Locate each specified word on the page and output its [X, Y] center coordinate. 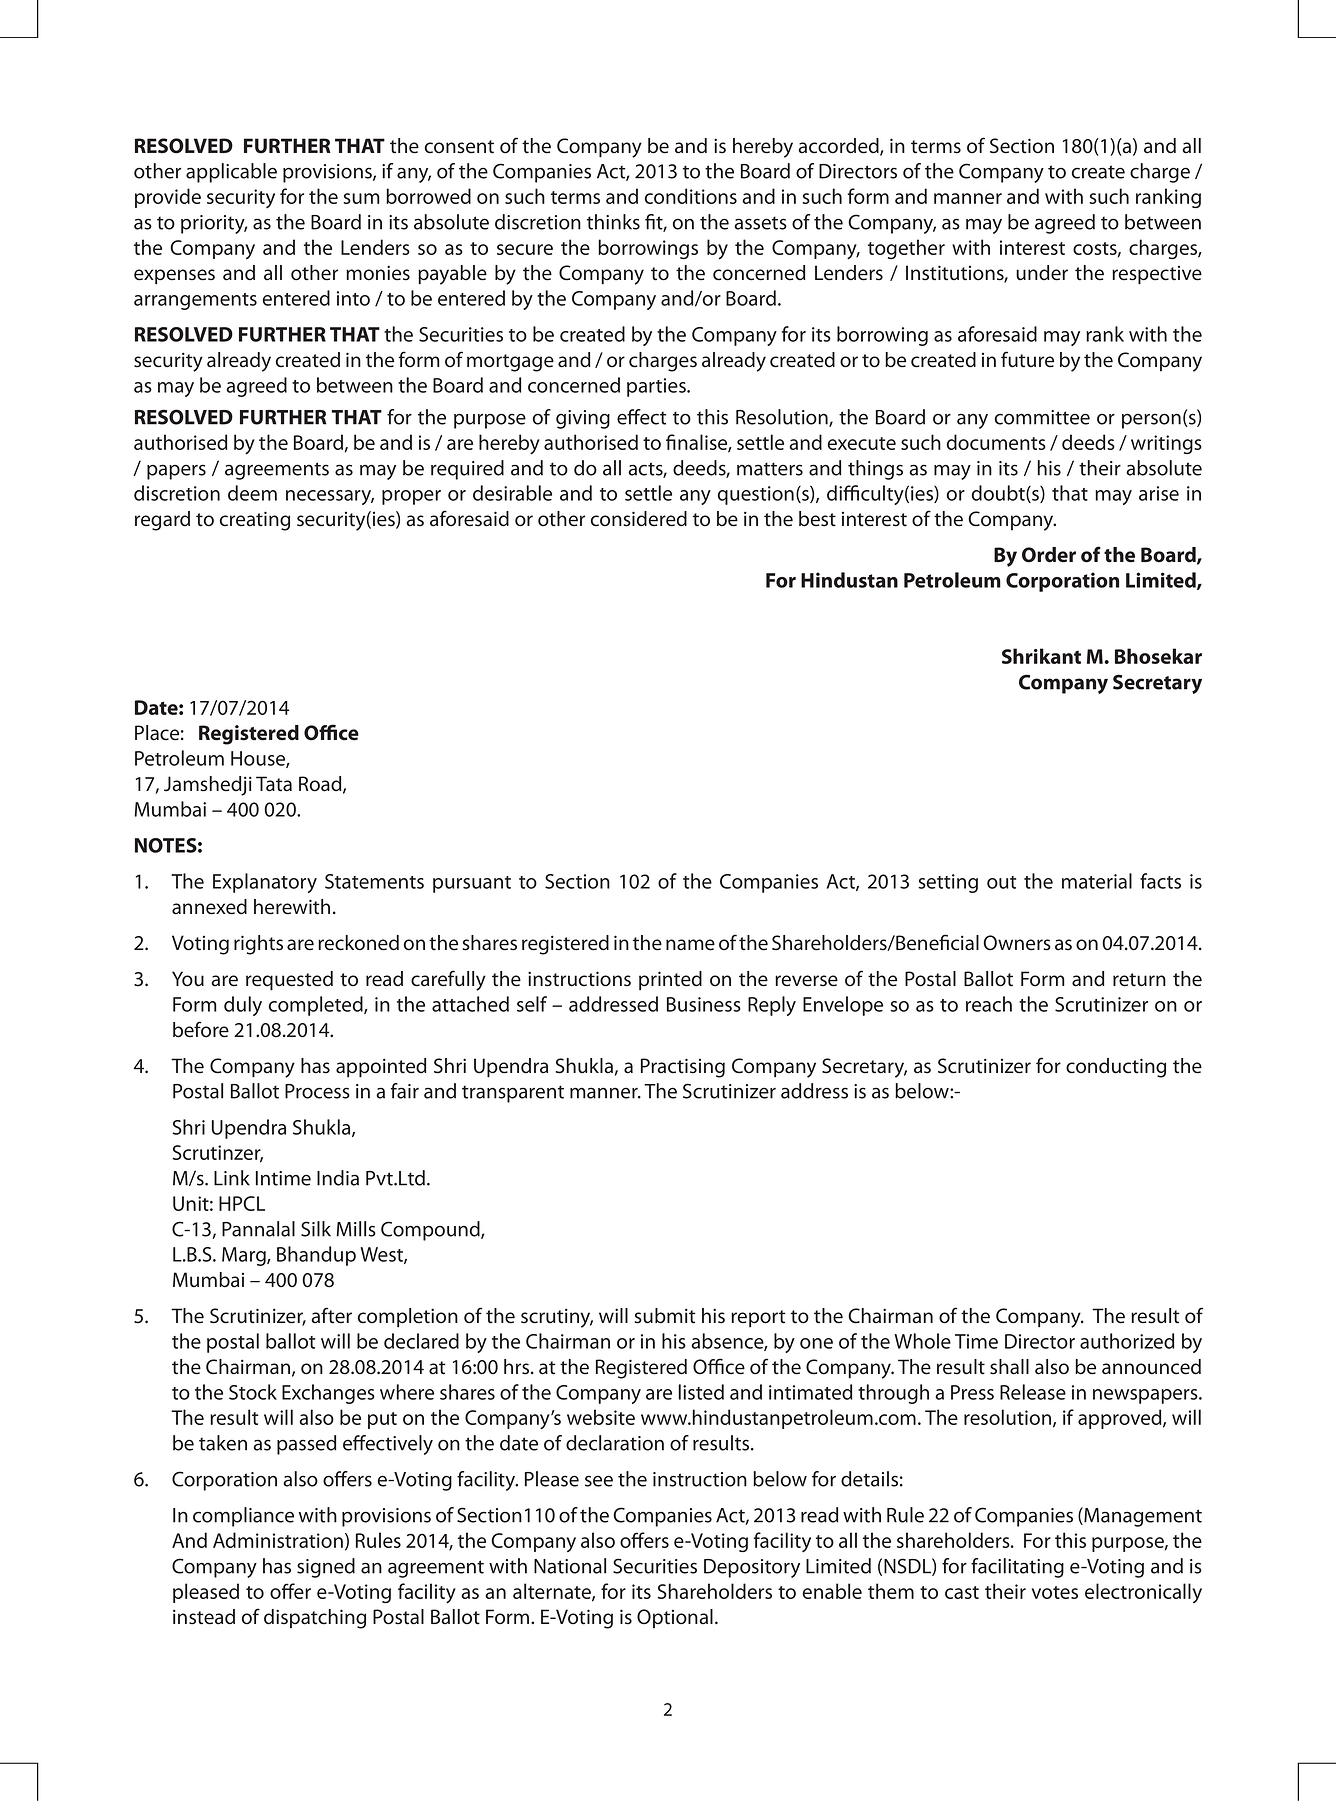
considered [639, 519]
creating [255, 521]
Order [1049, 555]
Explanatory [265, 883]
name [690, 945]
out [1001, 882]
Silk [316, 1229]
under [1042, 273]
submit [665, 1316]
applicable [231, 173]
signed [326, 1568]
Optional [675, 1618]
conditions [691, 196]
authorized [1127, 1341]
